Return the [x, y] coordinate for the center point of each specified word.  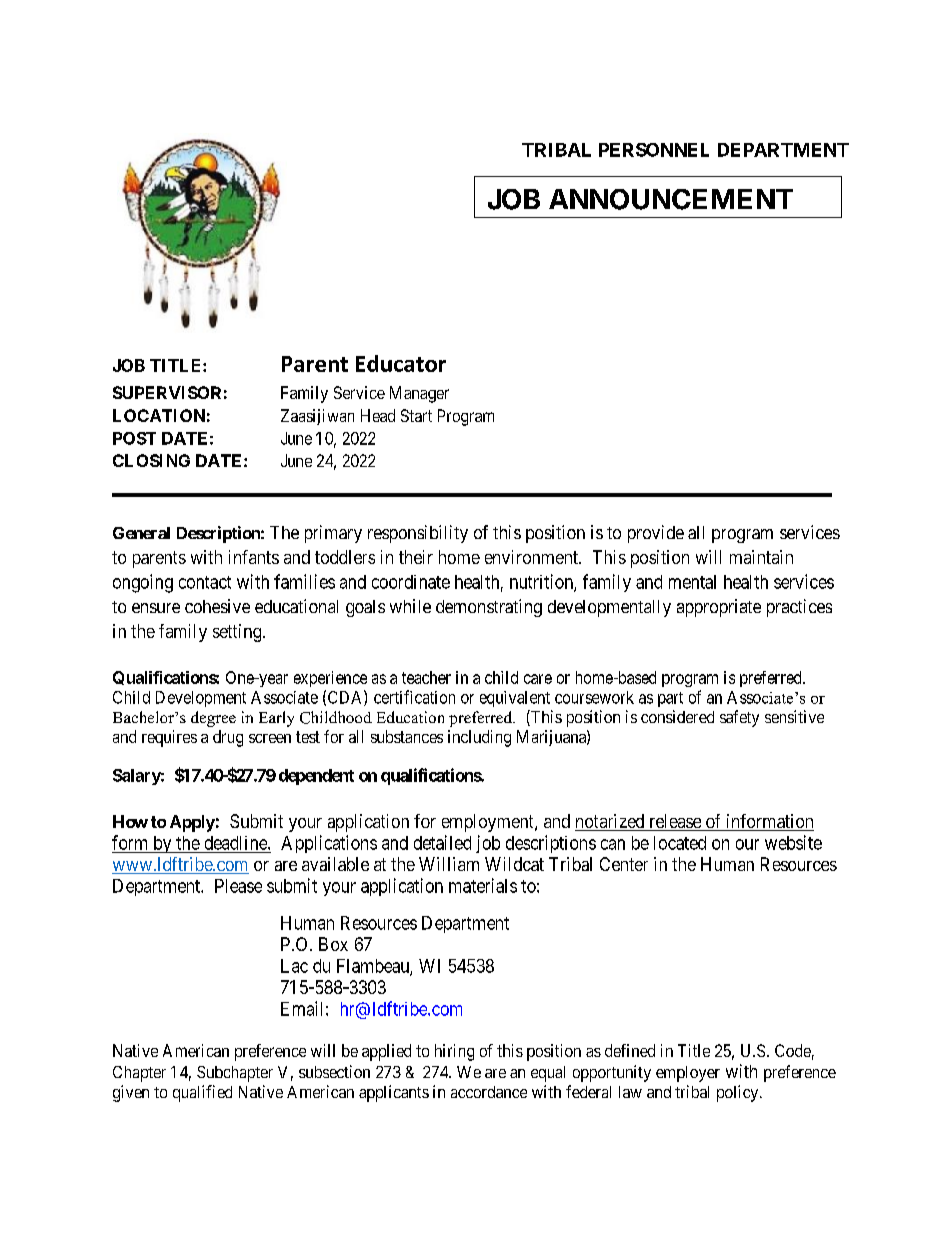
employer [688, 1074]
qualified [202, 1093]
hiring [454, 1052]
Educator [401, 363]
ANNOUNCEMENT [671, 199]
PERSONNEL [654, 150]
